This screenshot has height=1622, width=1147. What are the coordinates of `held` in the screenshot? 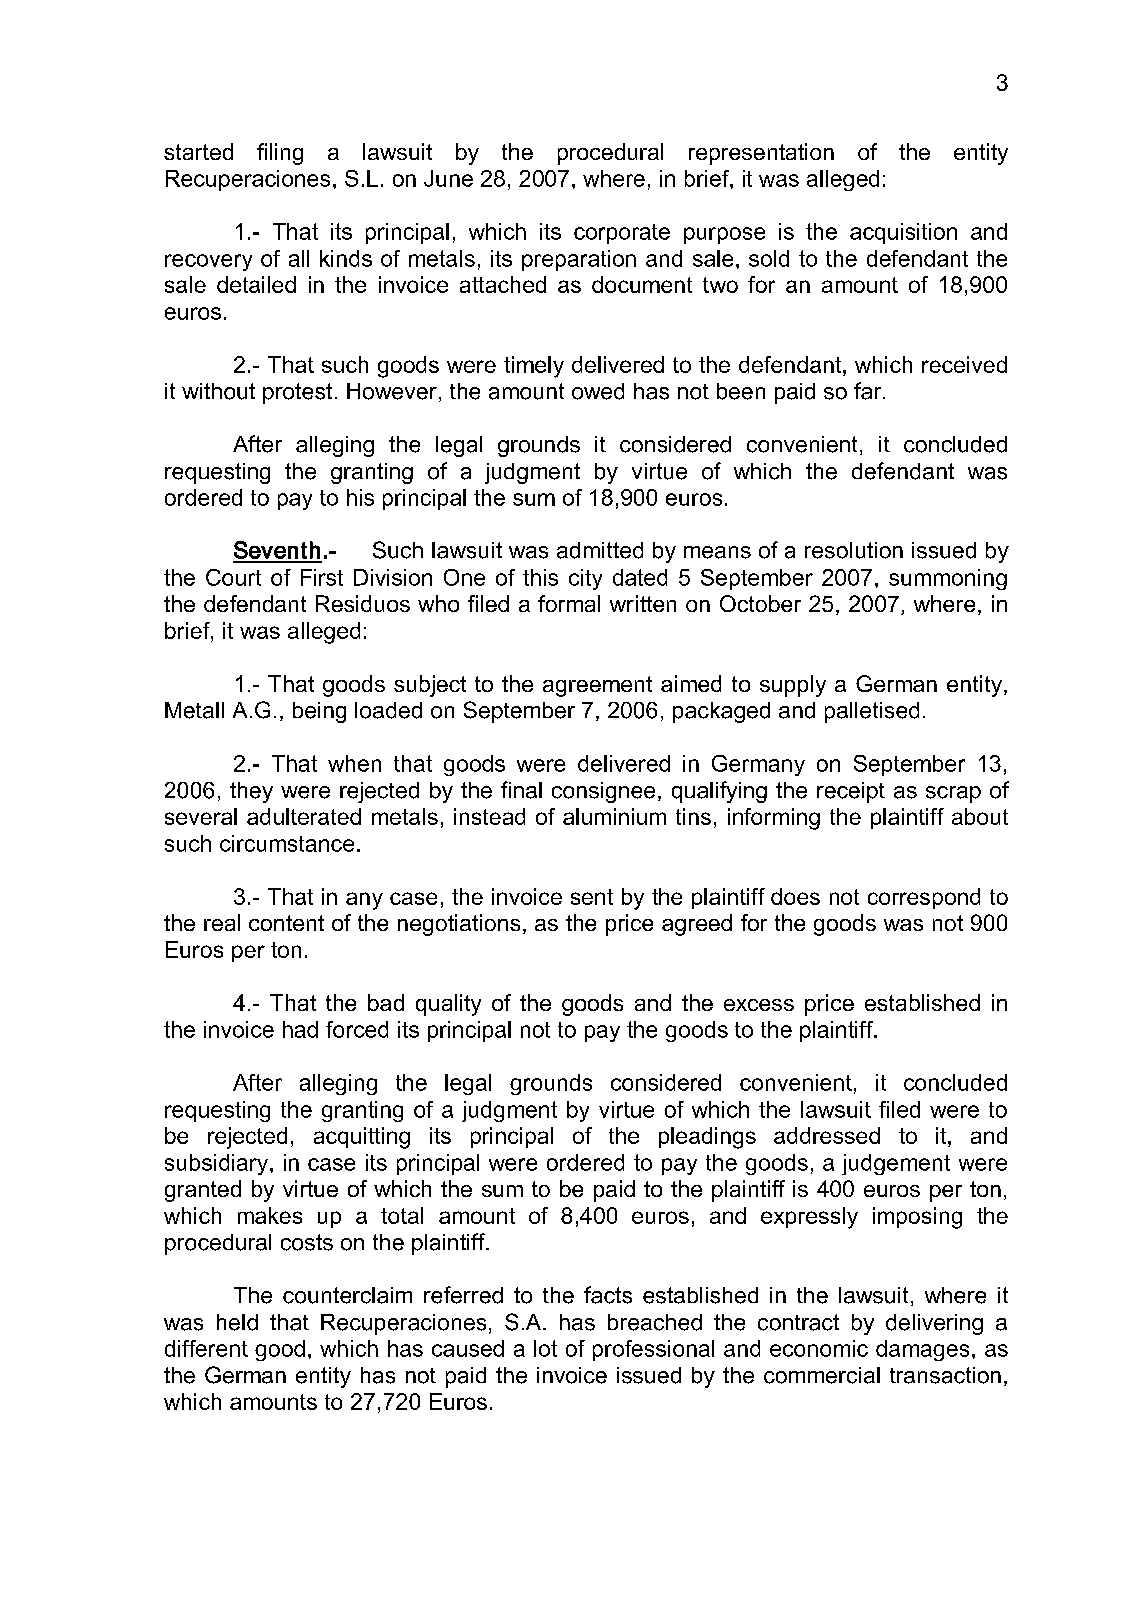 It's located at (237, 1322).
